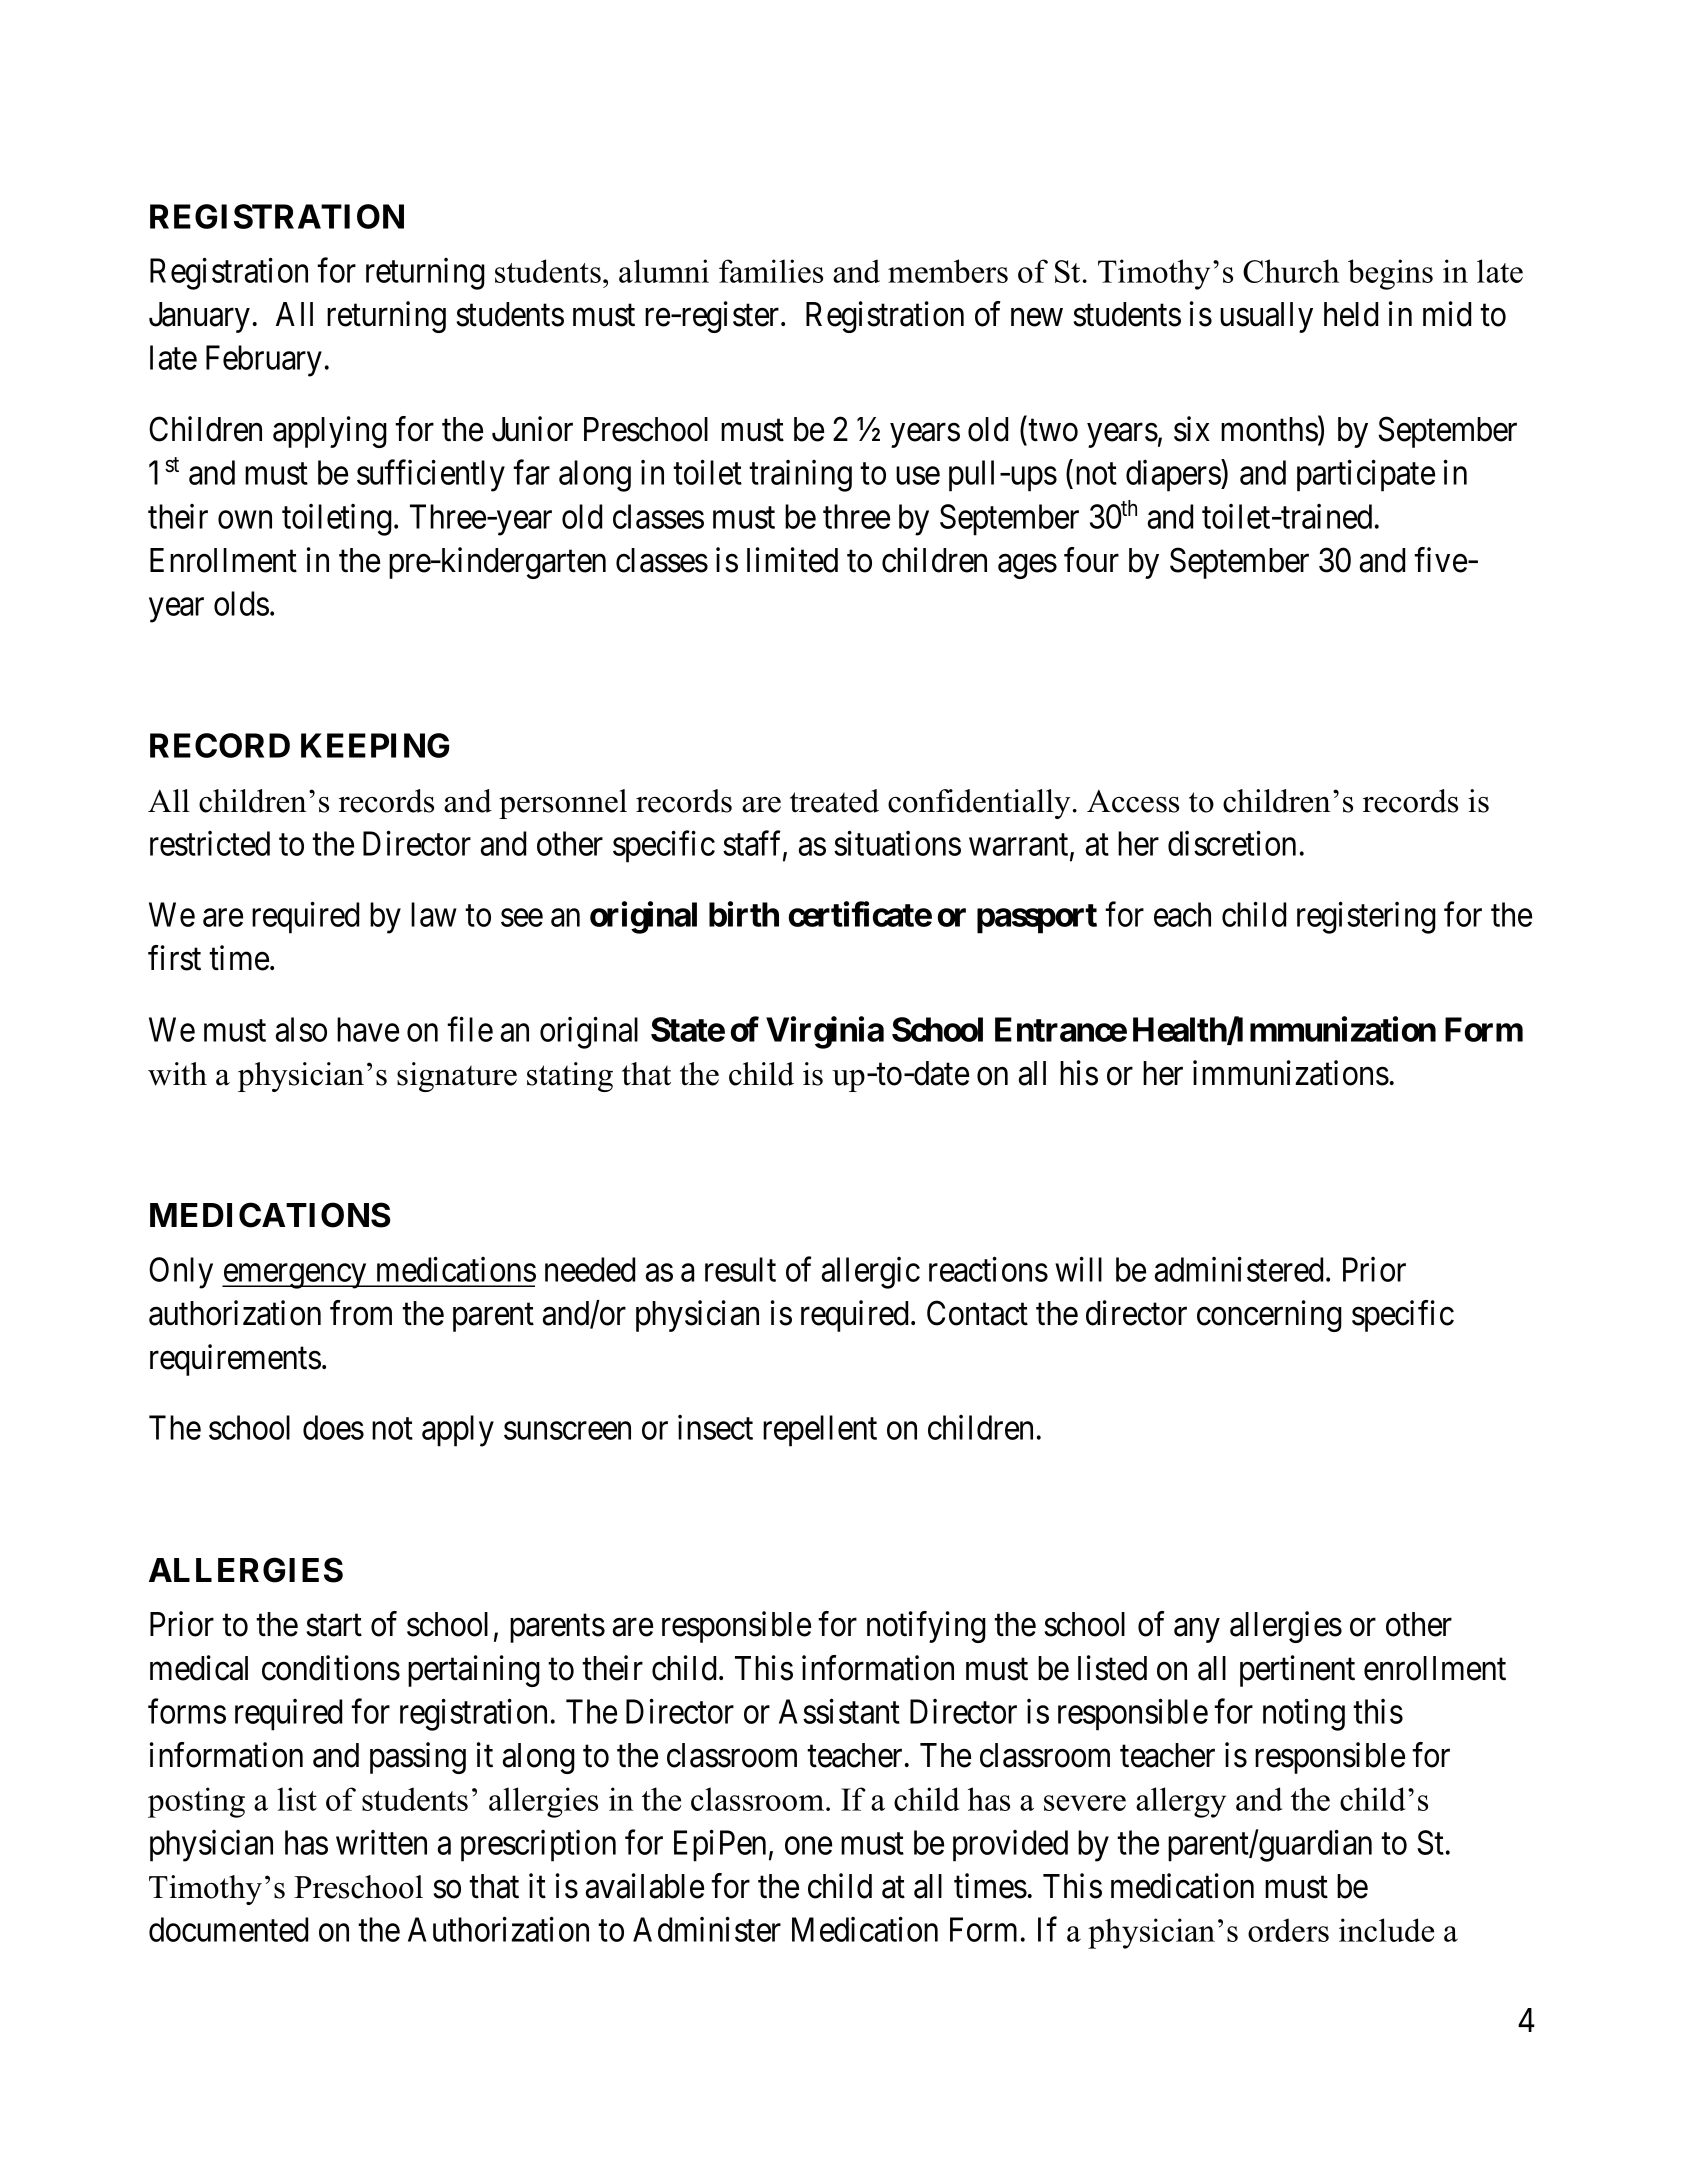 This screenshot has height=2176, width=1682. I want to click on from, so click(361, 1313).
